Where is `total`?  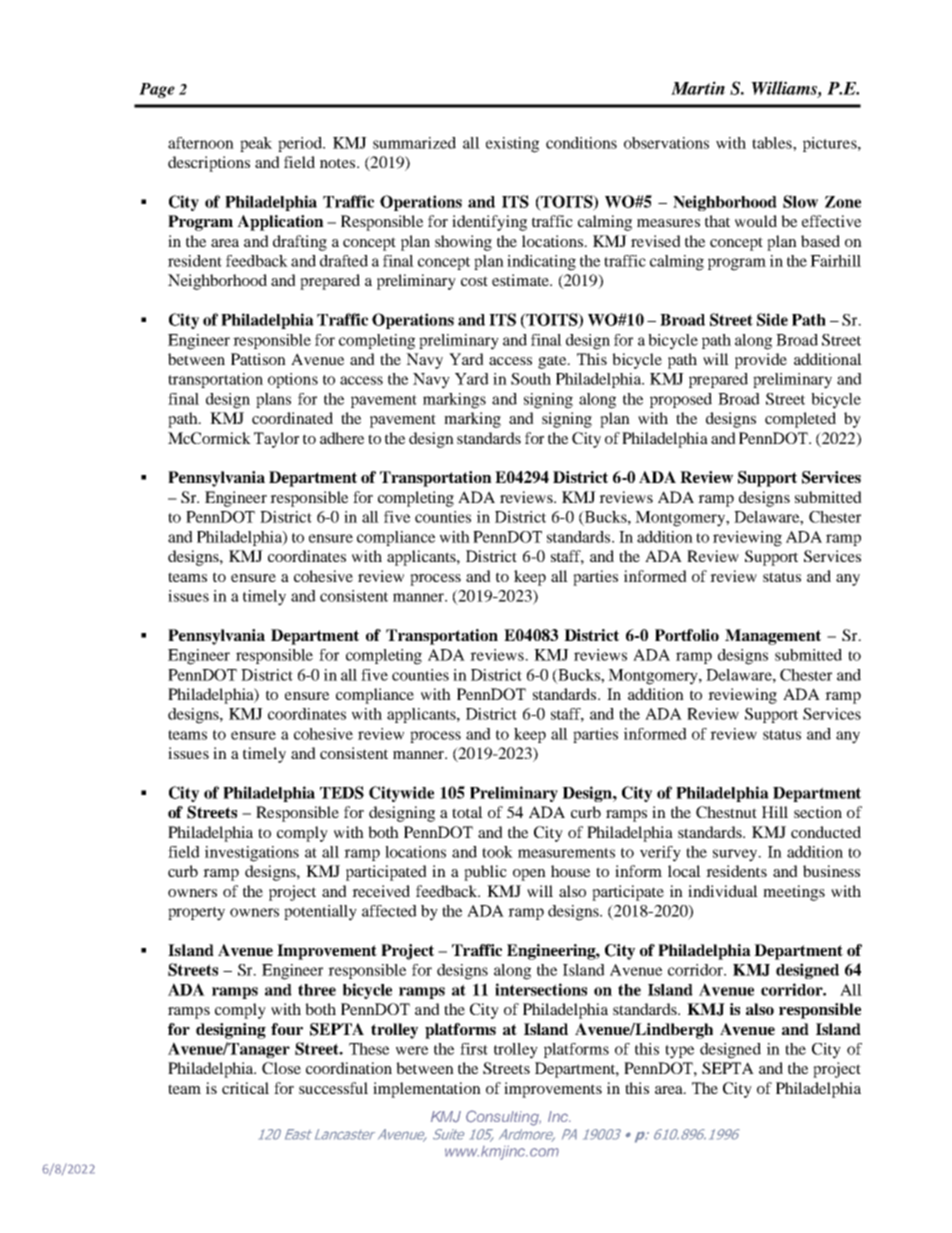 total is located at coordinates (467, 812).
